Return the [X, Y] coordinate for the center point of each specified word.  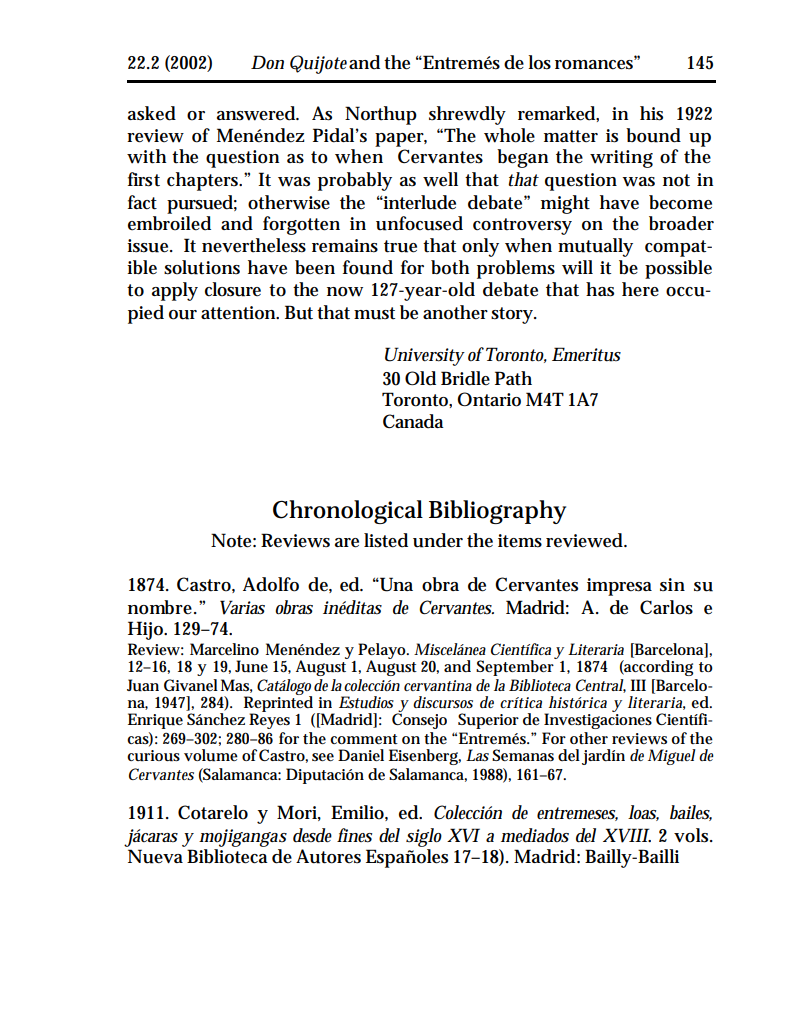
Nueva [155, 856]
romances [596, 63]
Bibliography [497, 512]
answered [257, 113]
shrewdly [467, 115]
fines [354, 835]
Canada [413, 421]
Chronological [348, 512]
